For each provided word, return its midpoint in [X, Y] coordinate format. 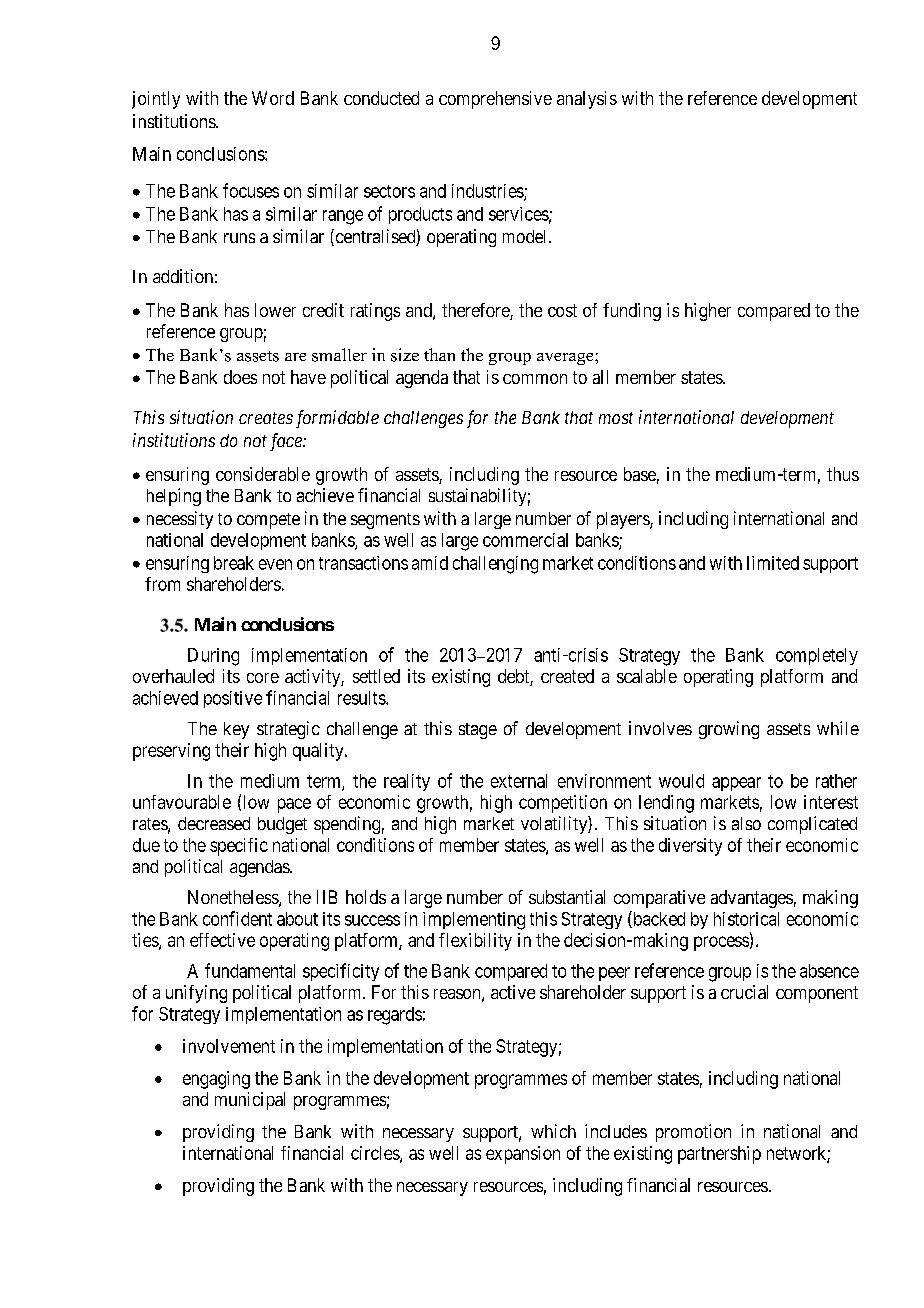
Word [273, 98]
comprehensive [495, 100]
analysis [587, 100]
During [213, 657]
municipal [250, 1101]
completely [817, 656]
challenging [495, 565]
